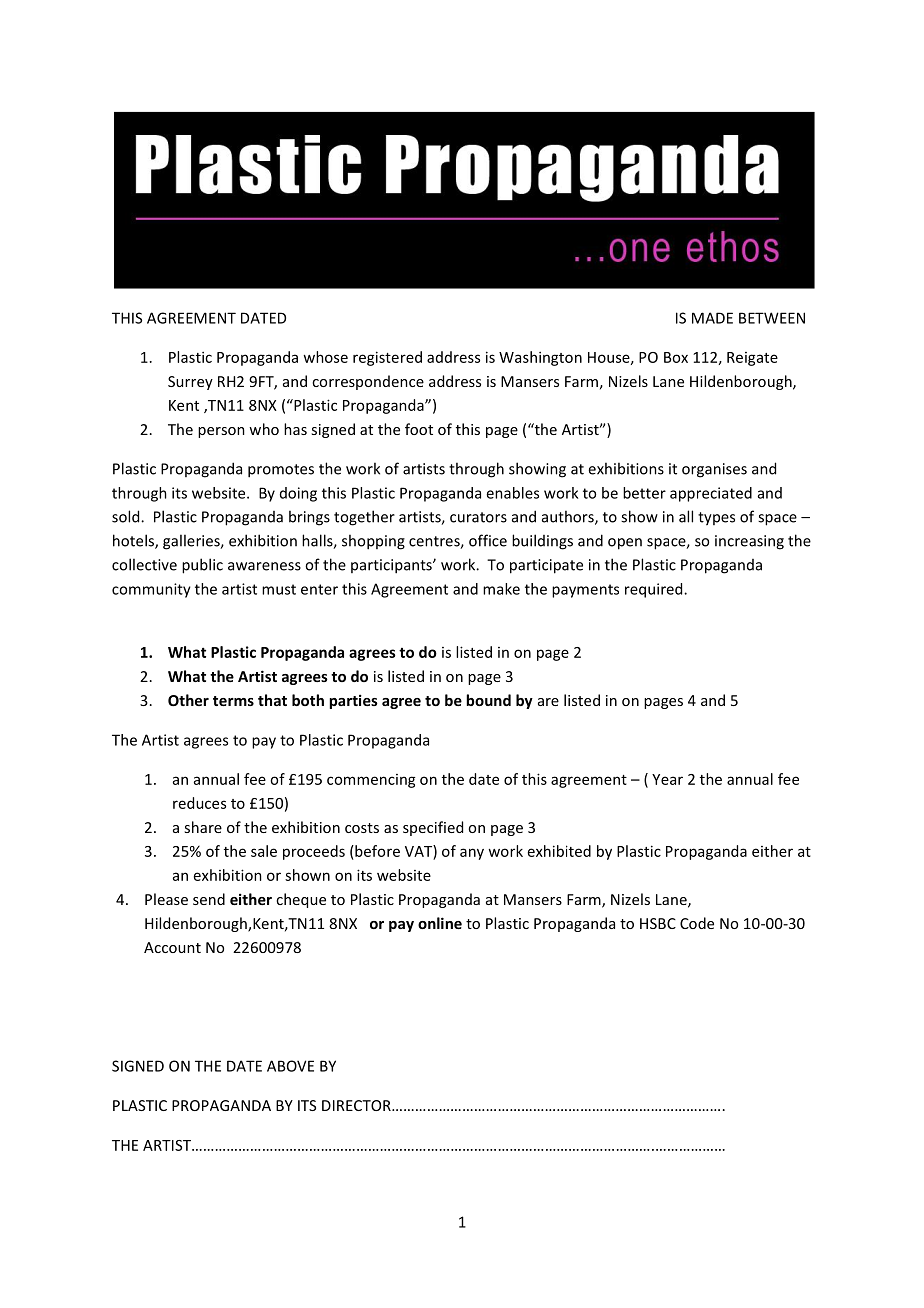 The height and width of the image is (1308, 924). I want to click on Surrey, so click(190, 383).
